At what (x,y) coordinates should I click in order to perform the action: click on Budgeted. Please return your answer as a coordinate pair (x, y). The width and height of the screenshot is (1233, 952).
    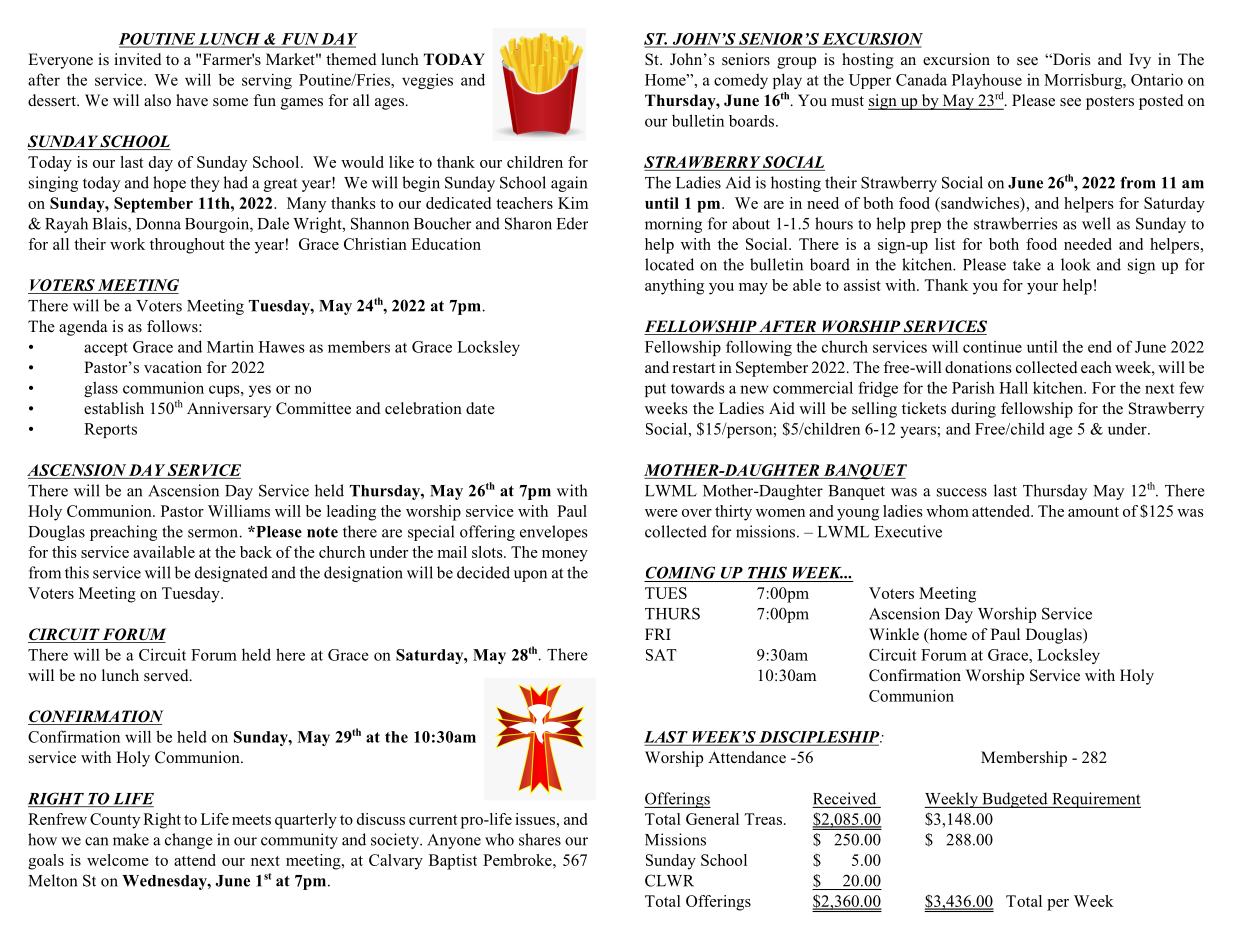
    Looking at the image, I should click on (1015, 800).
